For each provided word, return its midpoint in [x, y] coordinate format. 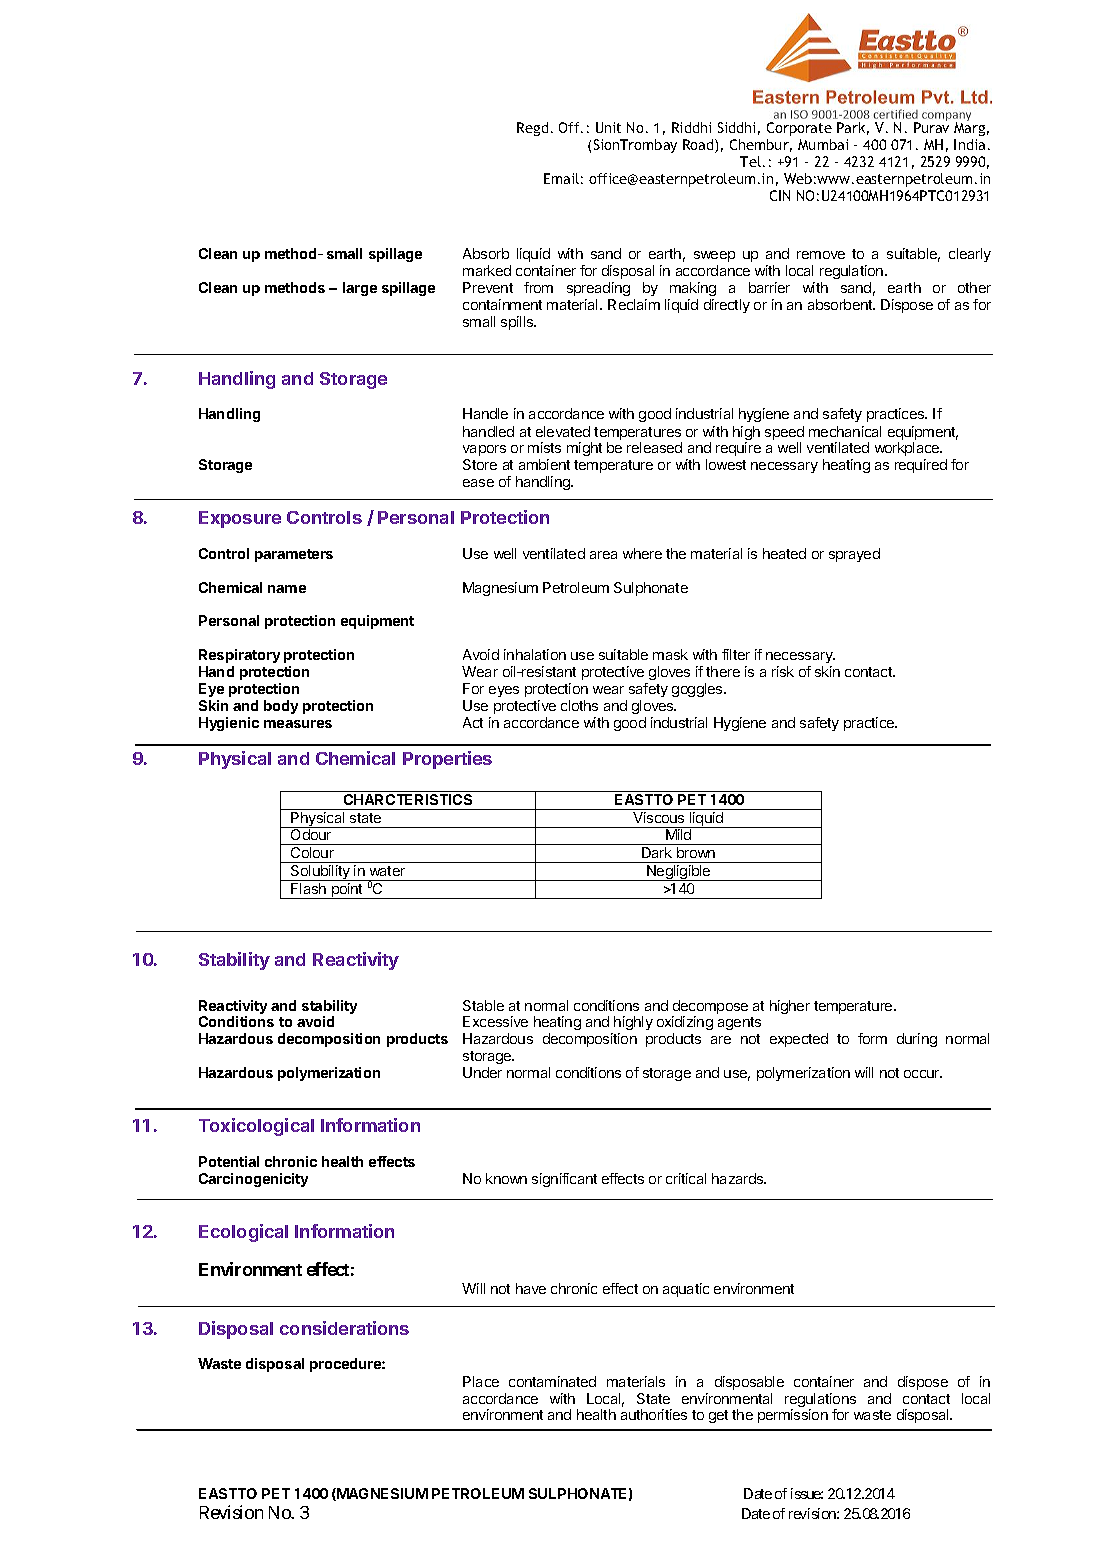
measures [298, 724]
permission [793, 1416]
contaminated [552, 1381]
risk [783, 671]
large [360, 289]
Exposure [240, 519]
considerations [344, 1328]
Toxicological [256, 1127]
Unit [608, 127]
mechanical [845, 431]
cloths [579, 705]
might [584, 449]
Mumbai [823, 144]
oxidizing [685, 1025]
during [917, 1040]
